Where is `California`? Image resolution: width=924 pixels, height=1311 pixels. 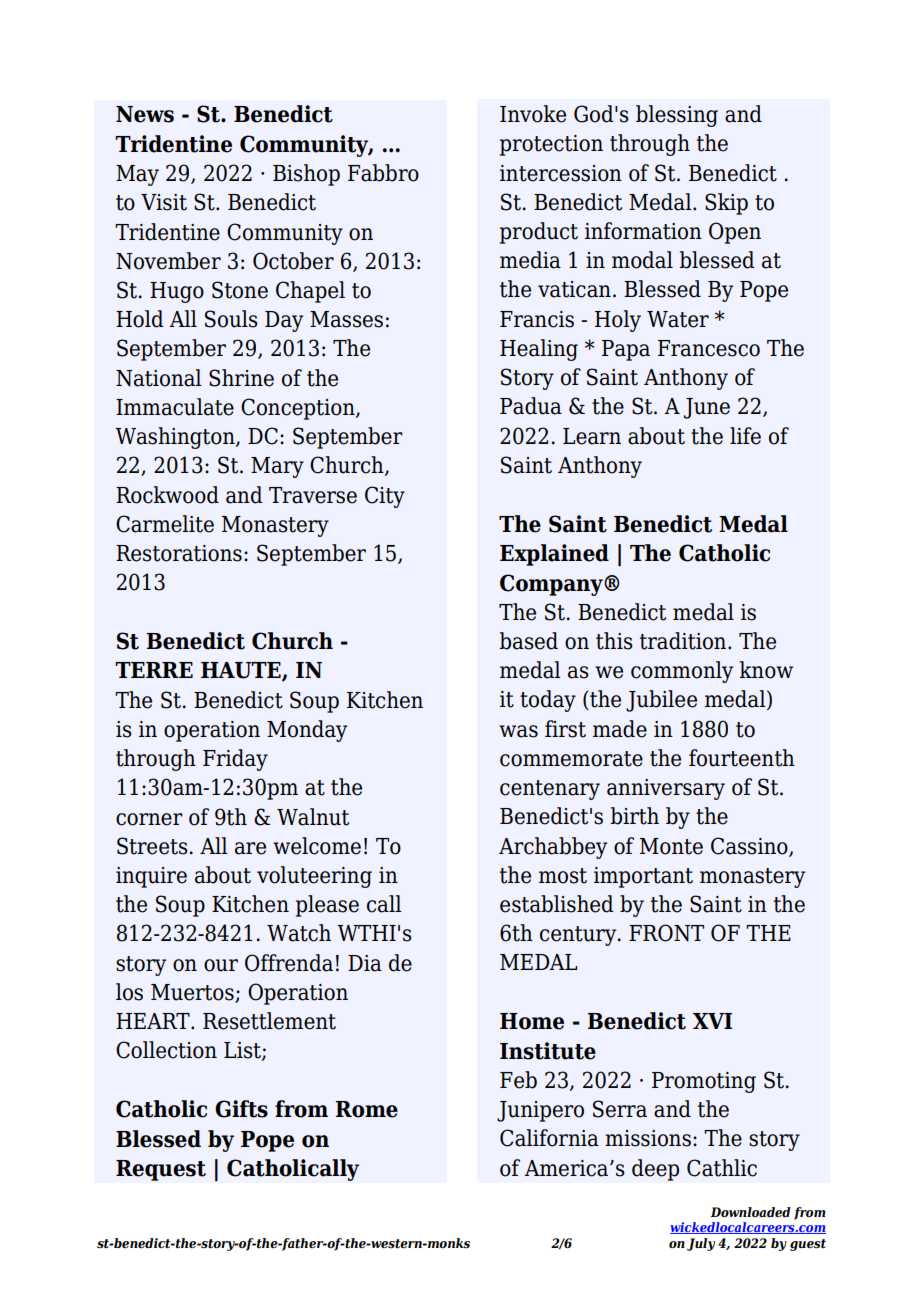
California is located at coordinates (549, 1138).
